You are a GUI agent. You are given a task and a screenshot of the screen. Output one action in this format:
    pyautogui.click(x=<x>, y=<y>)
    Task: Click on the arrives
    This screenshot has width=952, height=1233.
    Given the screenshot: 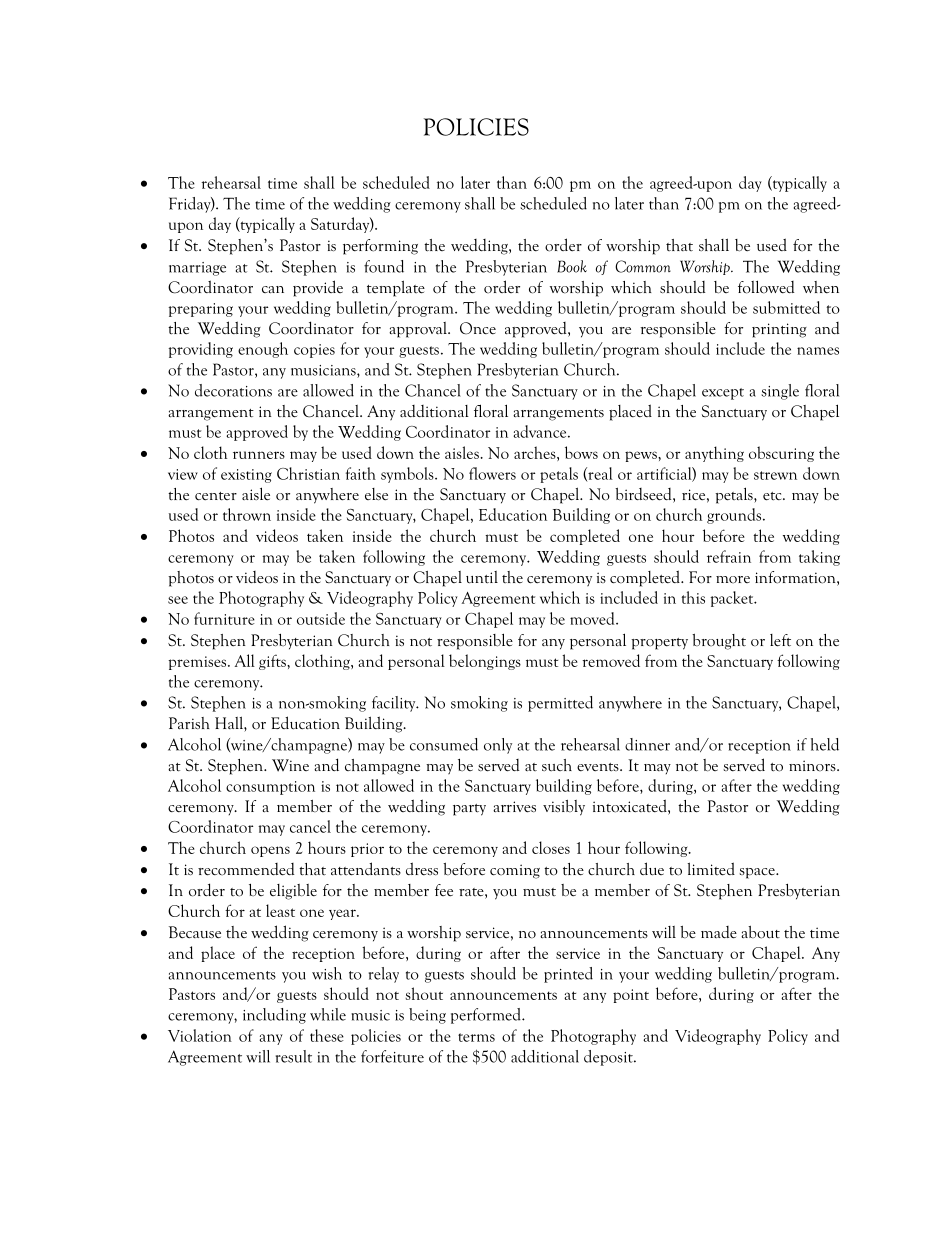 What is the action you would take?
    pyautogui.click(x=514, y=807)
